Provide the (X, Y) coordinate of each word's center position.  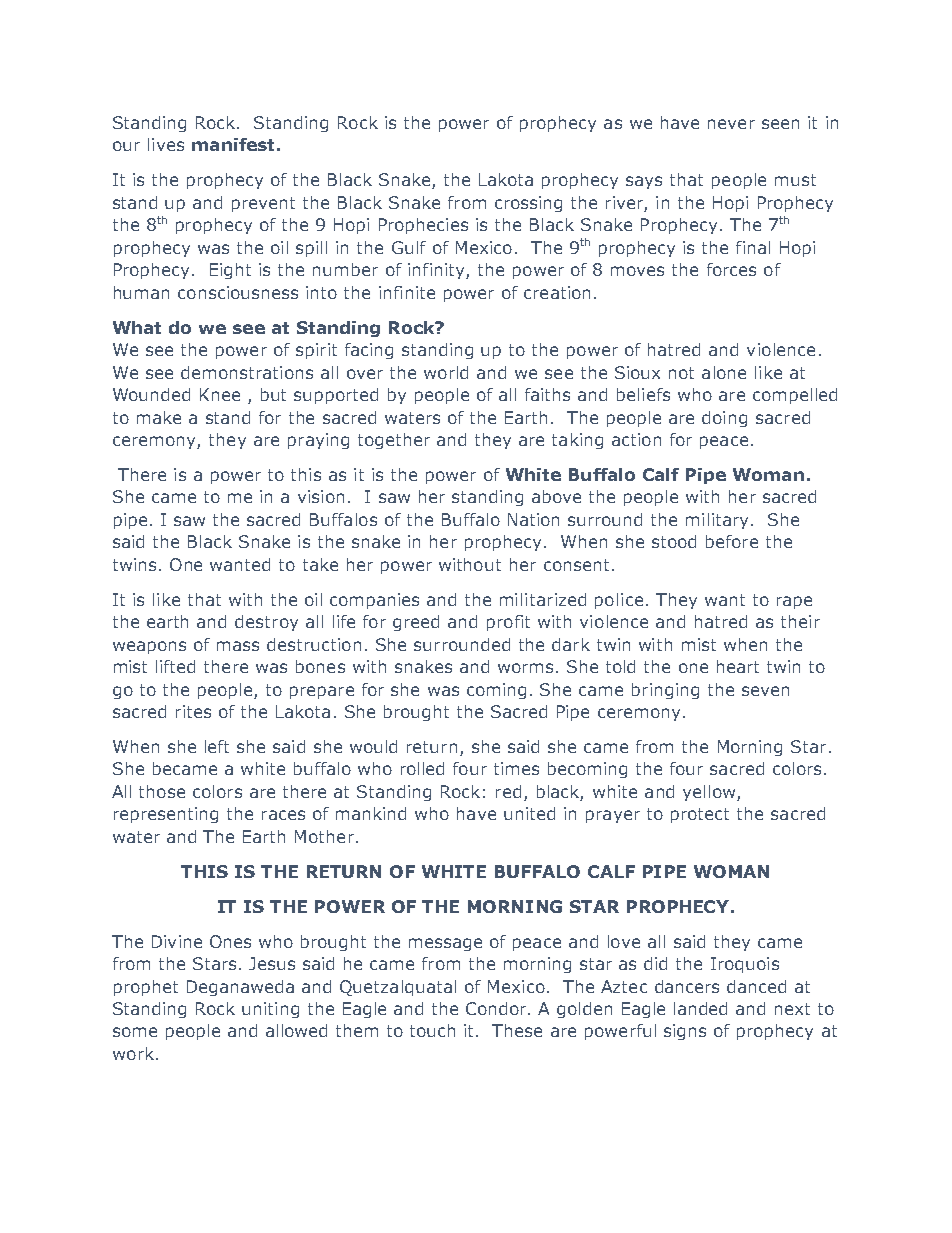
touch (432, 1030)
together (394, 441)
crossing (528, 204)
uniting (270, 1010)
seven (765, 691)
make (159, 417)
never (731, 124)
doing (724, 419)
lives (166, 144)
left (217, 746)
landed (700, 1008)
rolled (422, 768)
